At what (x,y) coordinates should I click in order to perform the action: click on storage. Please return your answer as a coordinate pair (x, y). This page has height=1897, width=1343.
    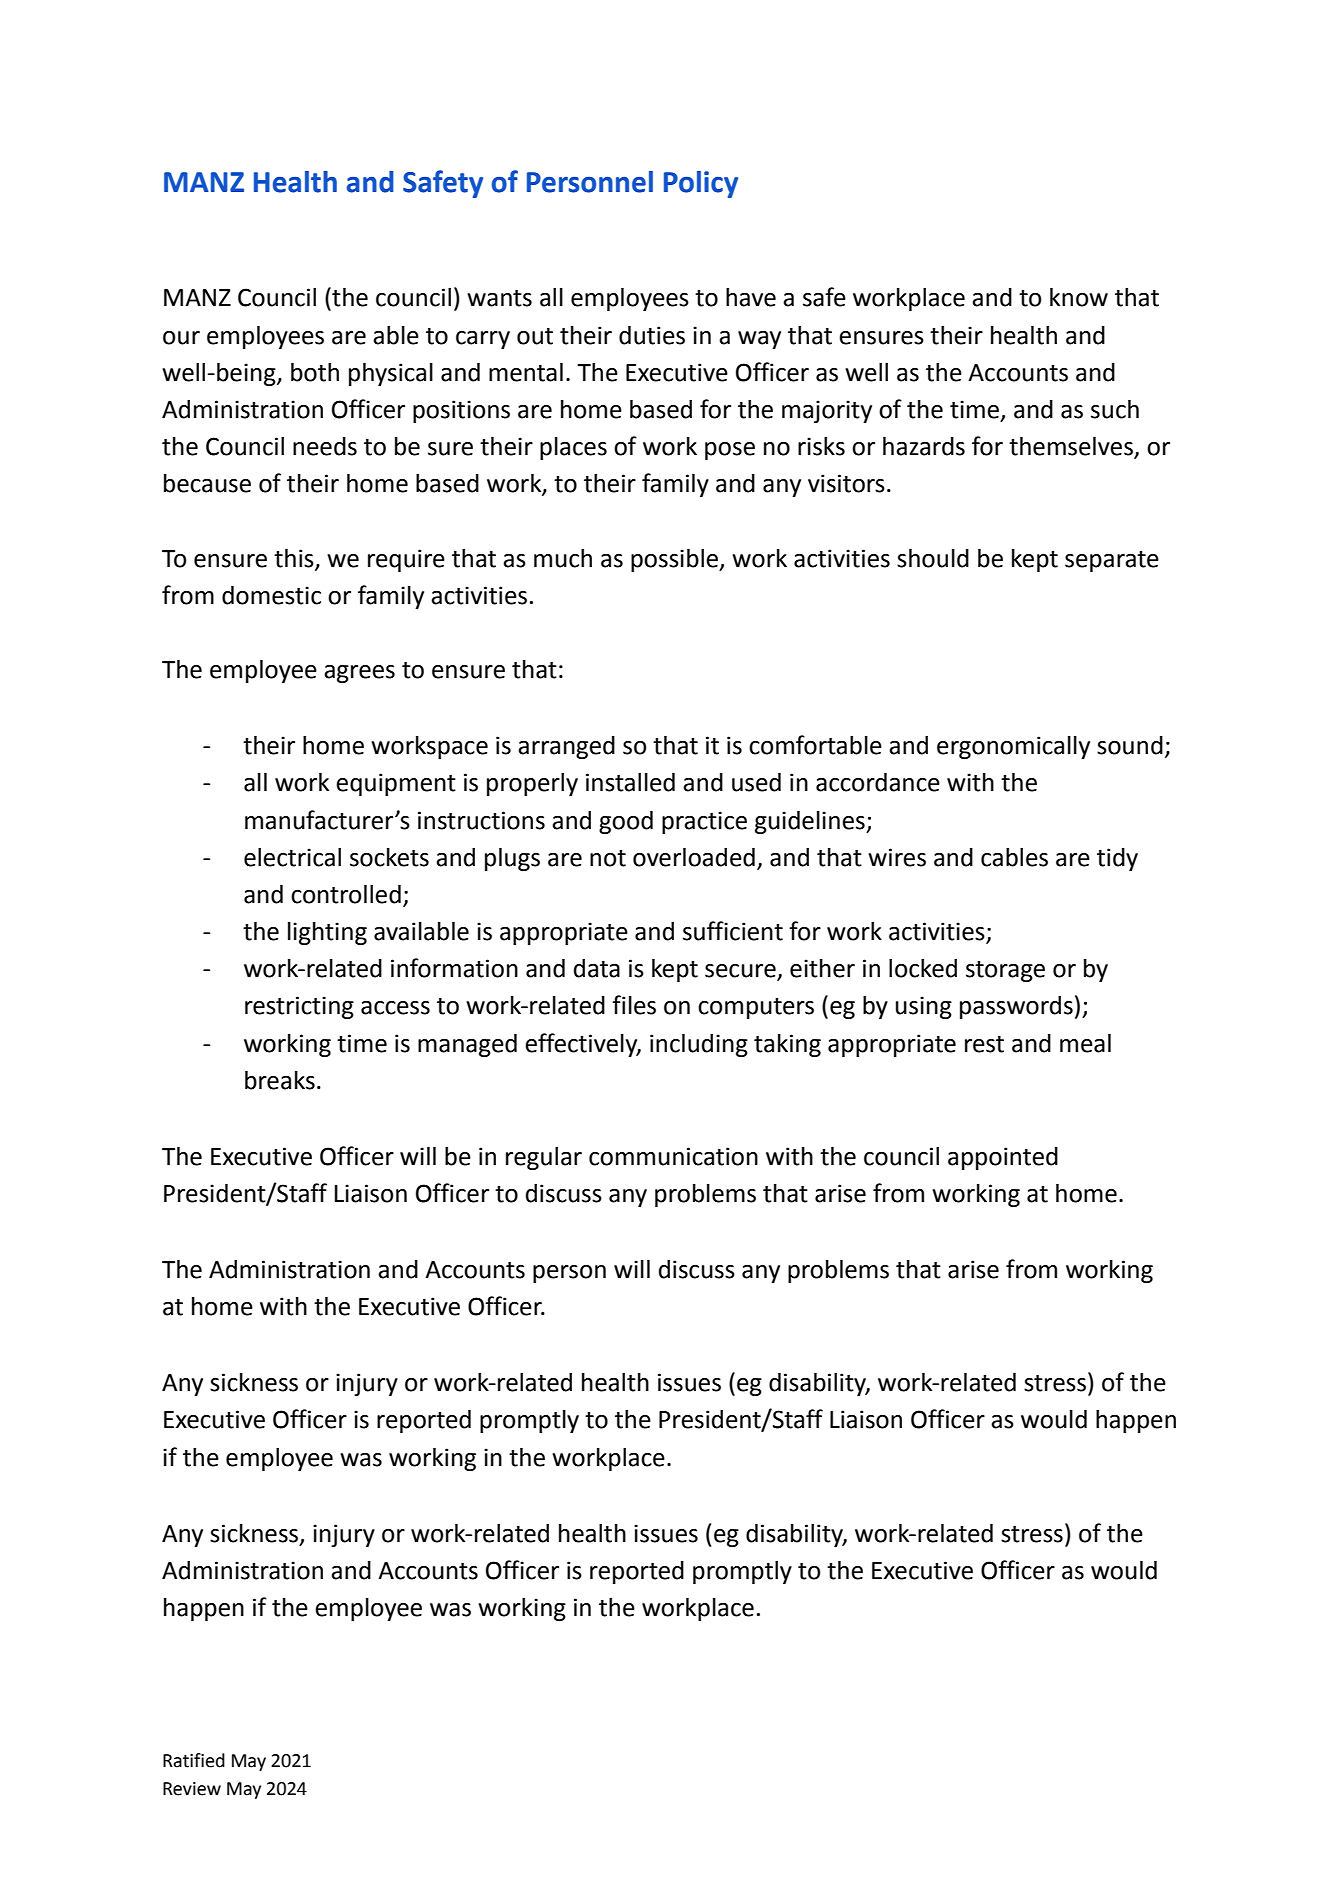
    Looking at the image, I should click on (1005, 971).
